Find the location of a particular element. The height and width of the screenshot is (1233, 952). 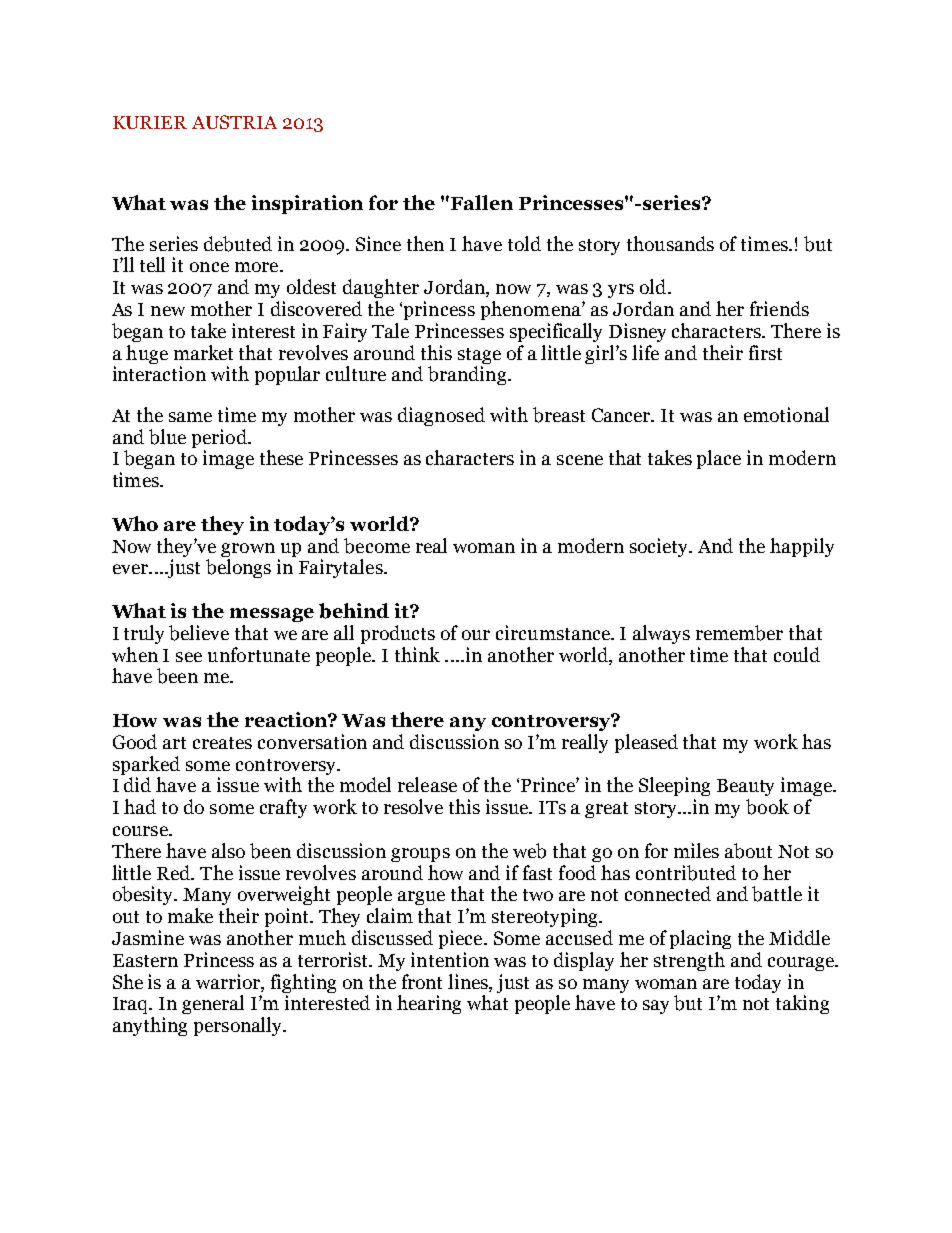

AUSTRIA is located at coordinates (234, 122).
